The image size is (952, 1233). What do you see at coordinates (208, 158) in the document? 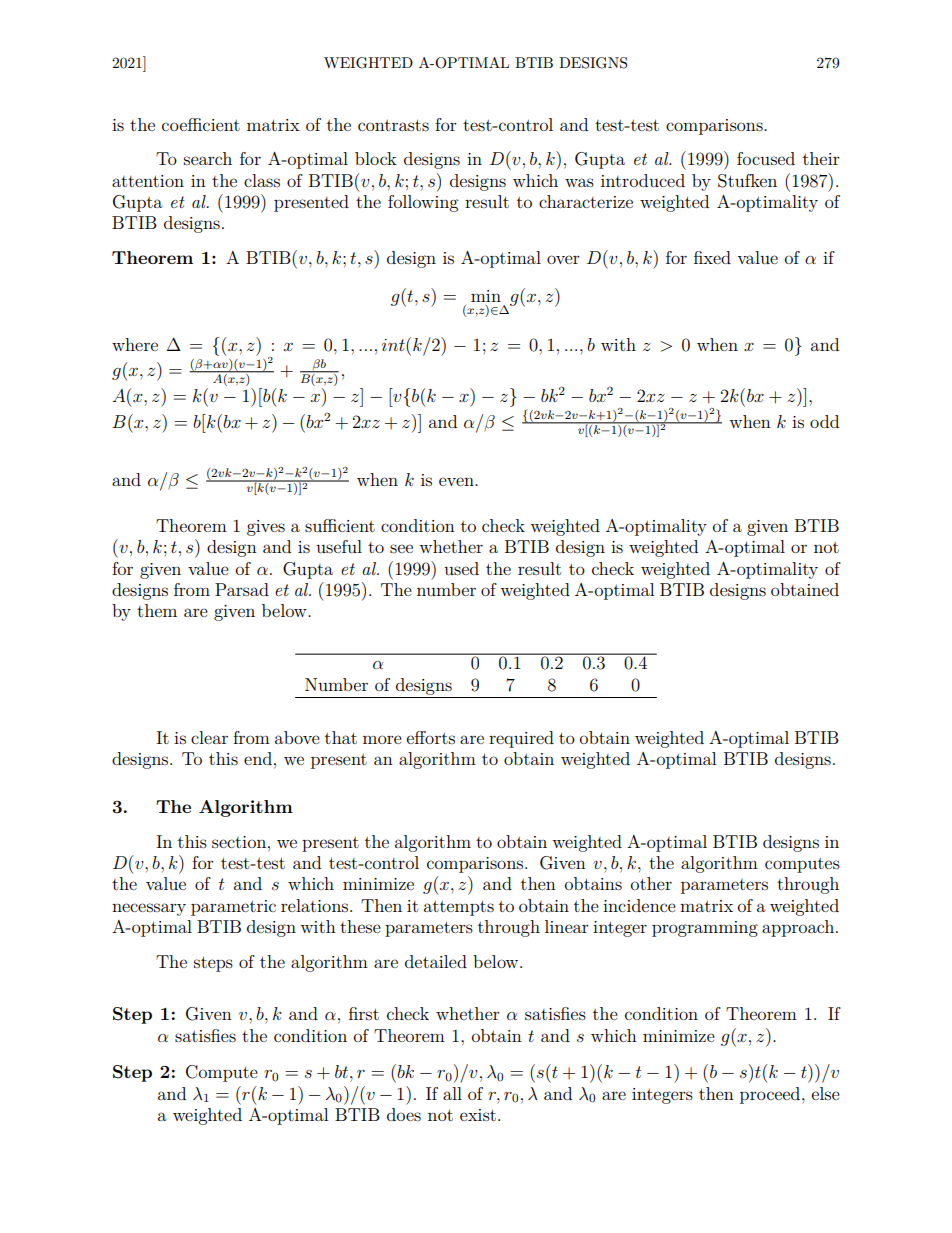
I see `search` at bounding box center [208, 158].
